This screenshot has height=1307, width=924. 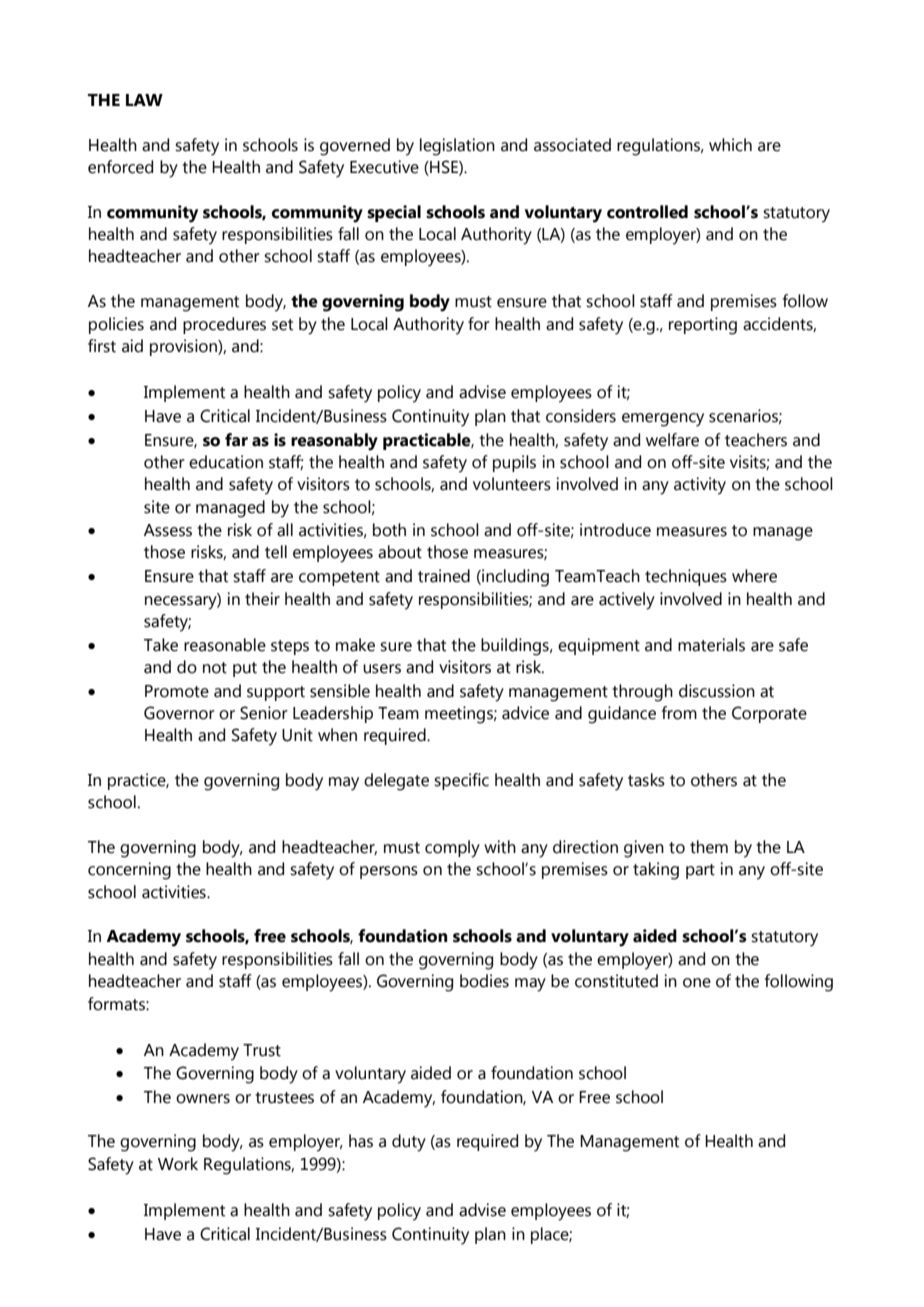 What do you see at coordinates (656, 871) in the screenshot?
I see `taking` at bounding box center [656, 871].
